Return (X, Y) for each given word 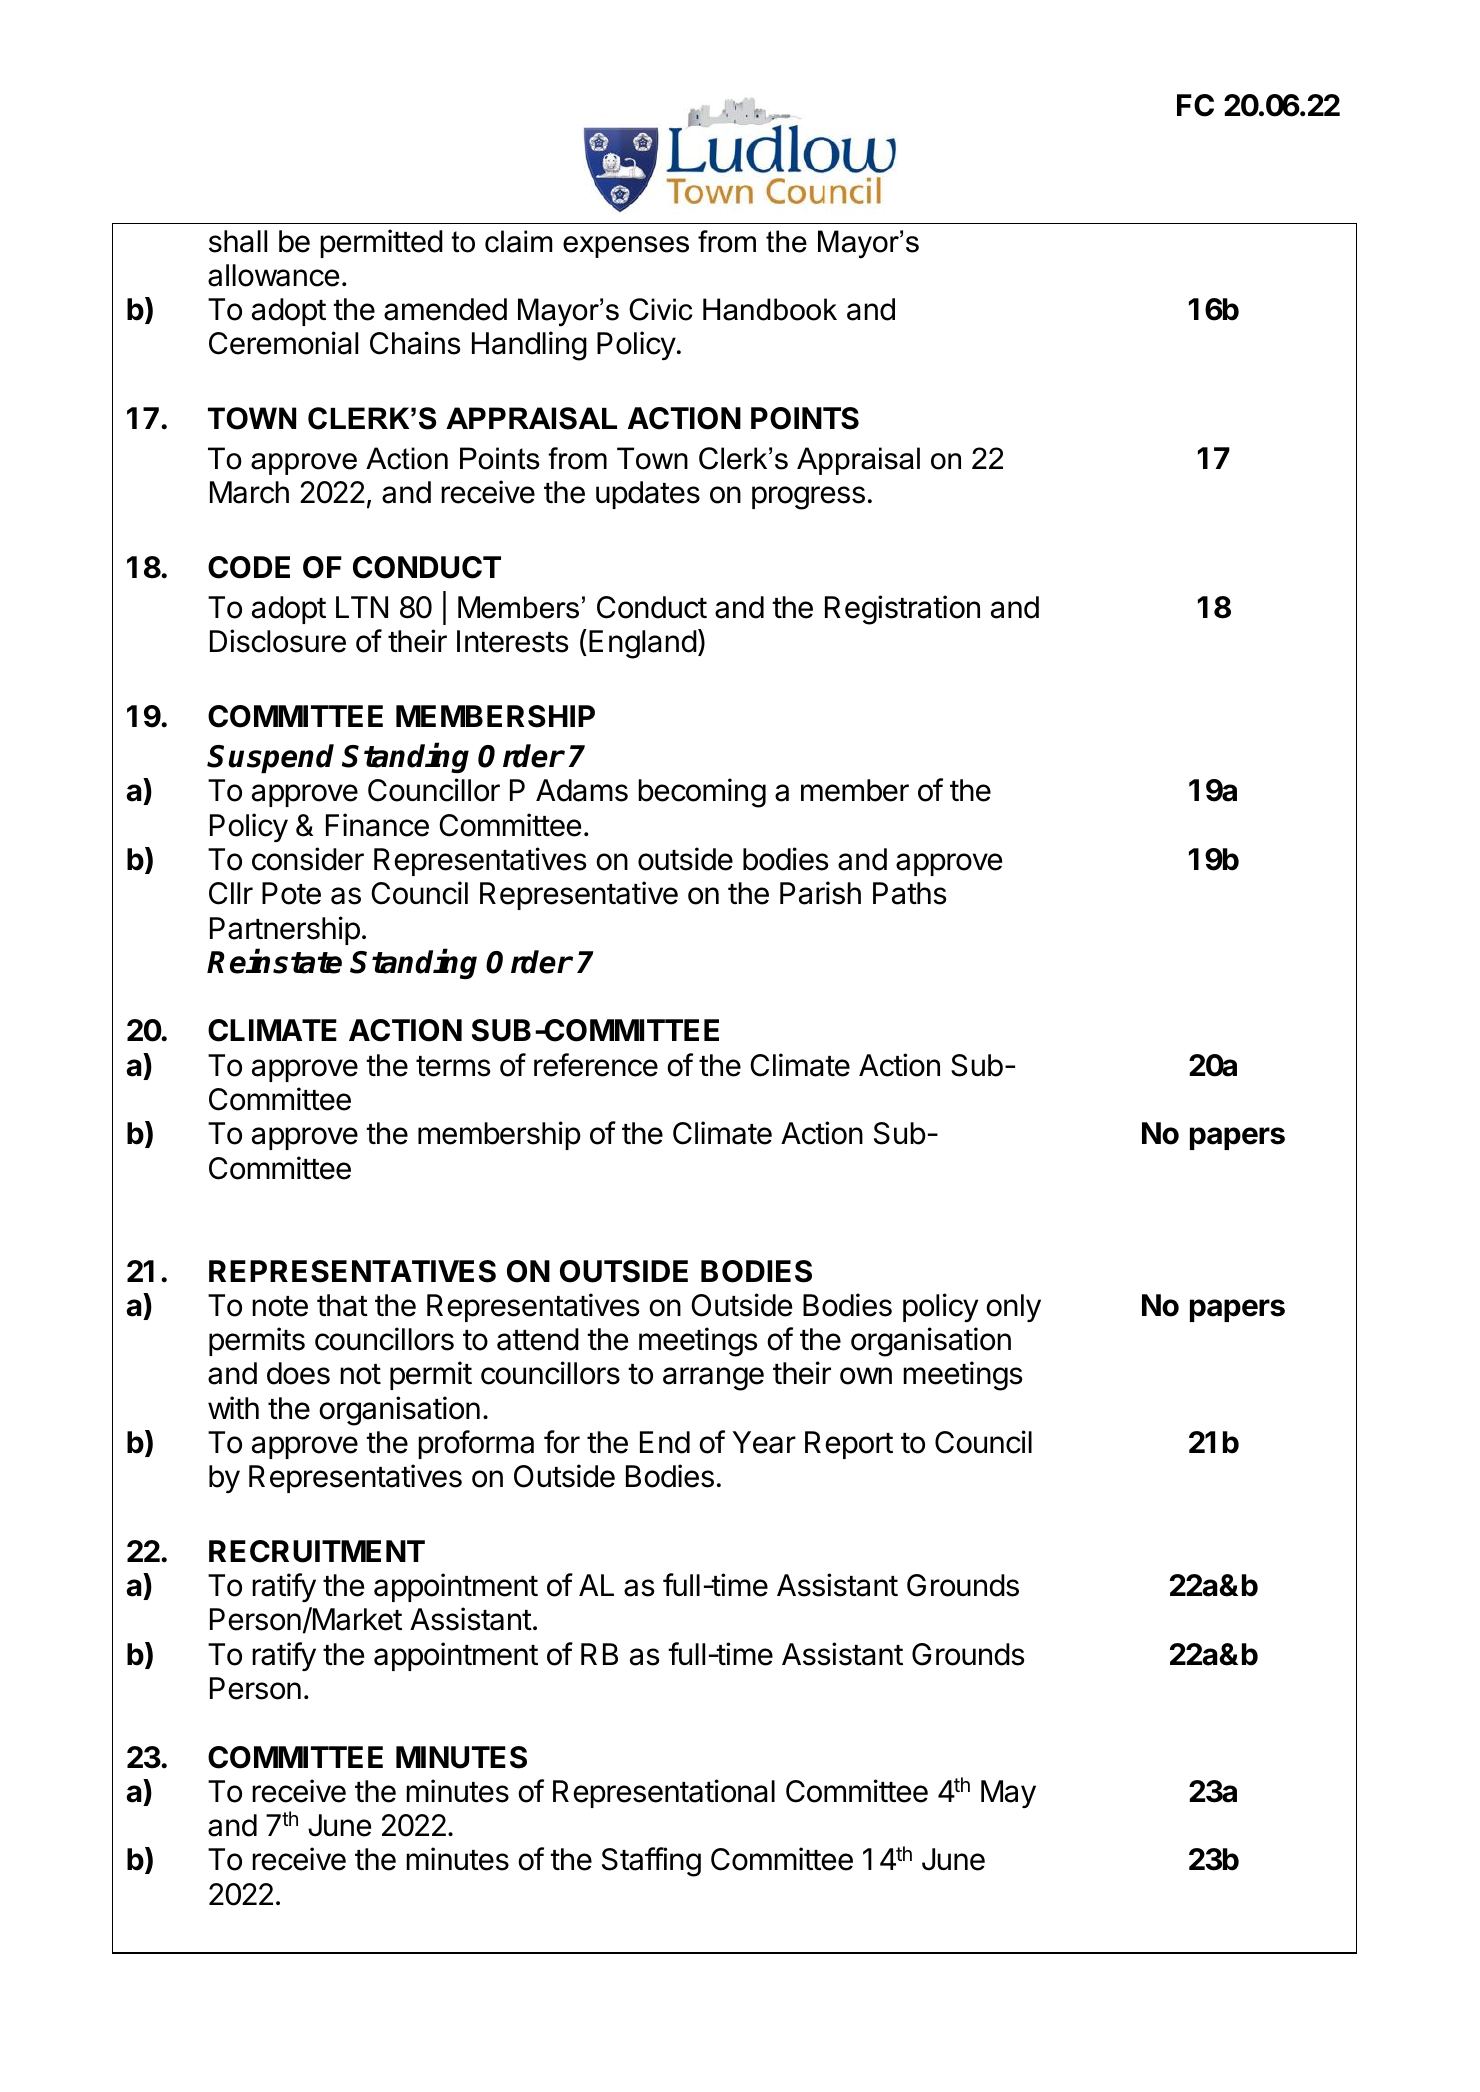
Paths (910, 893)
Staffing (651, 1862)
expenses (626, 247)
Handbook (770, 309)
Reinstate (274, 961)
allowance (273, 275)
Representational (664, 1793)
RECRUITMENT (317, 1551)
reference (596, 1065)
